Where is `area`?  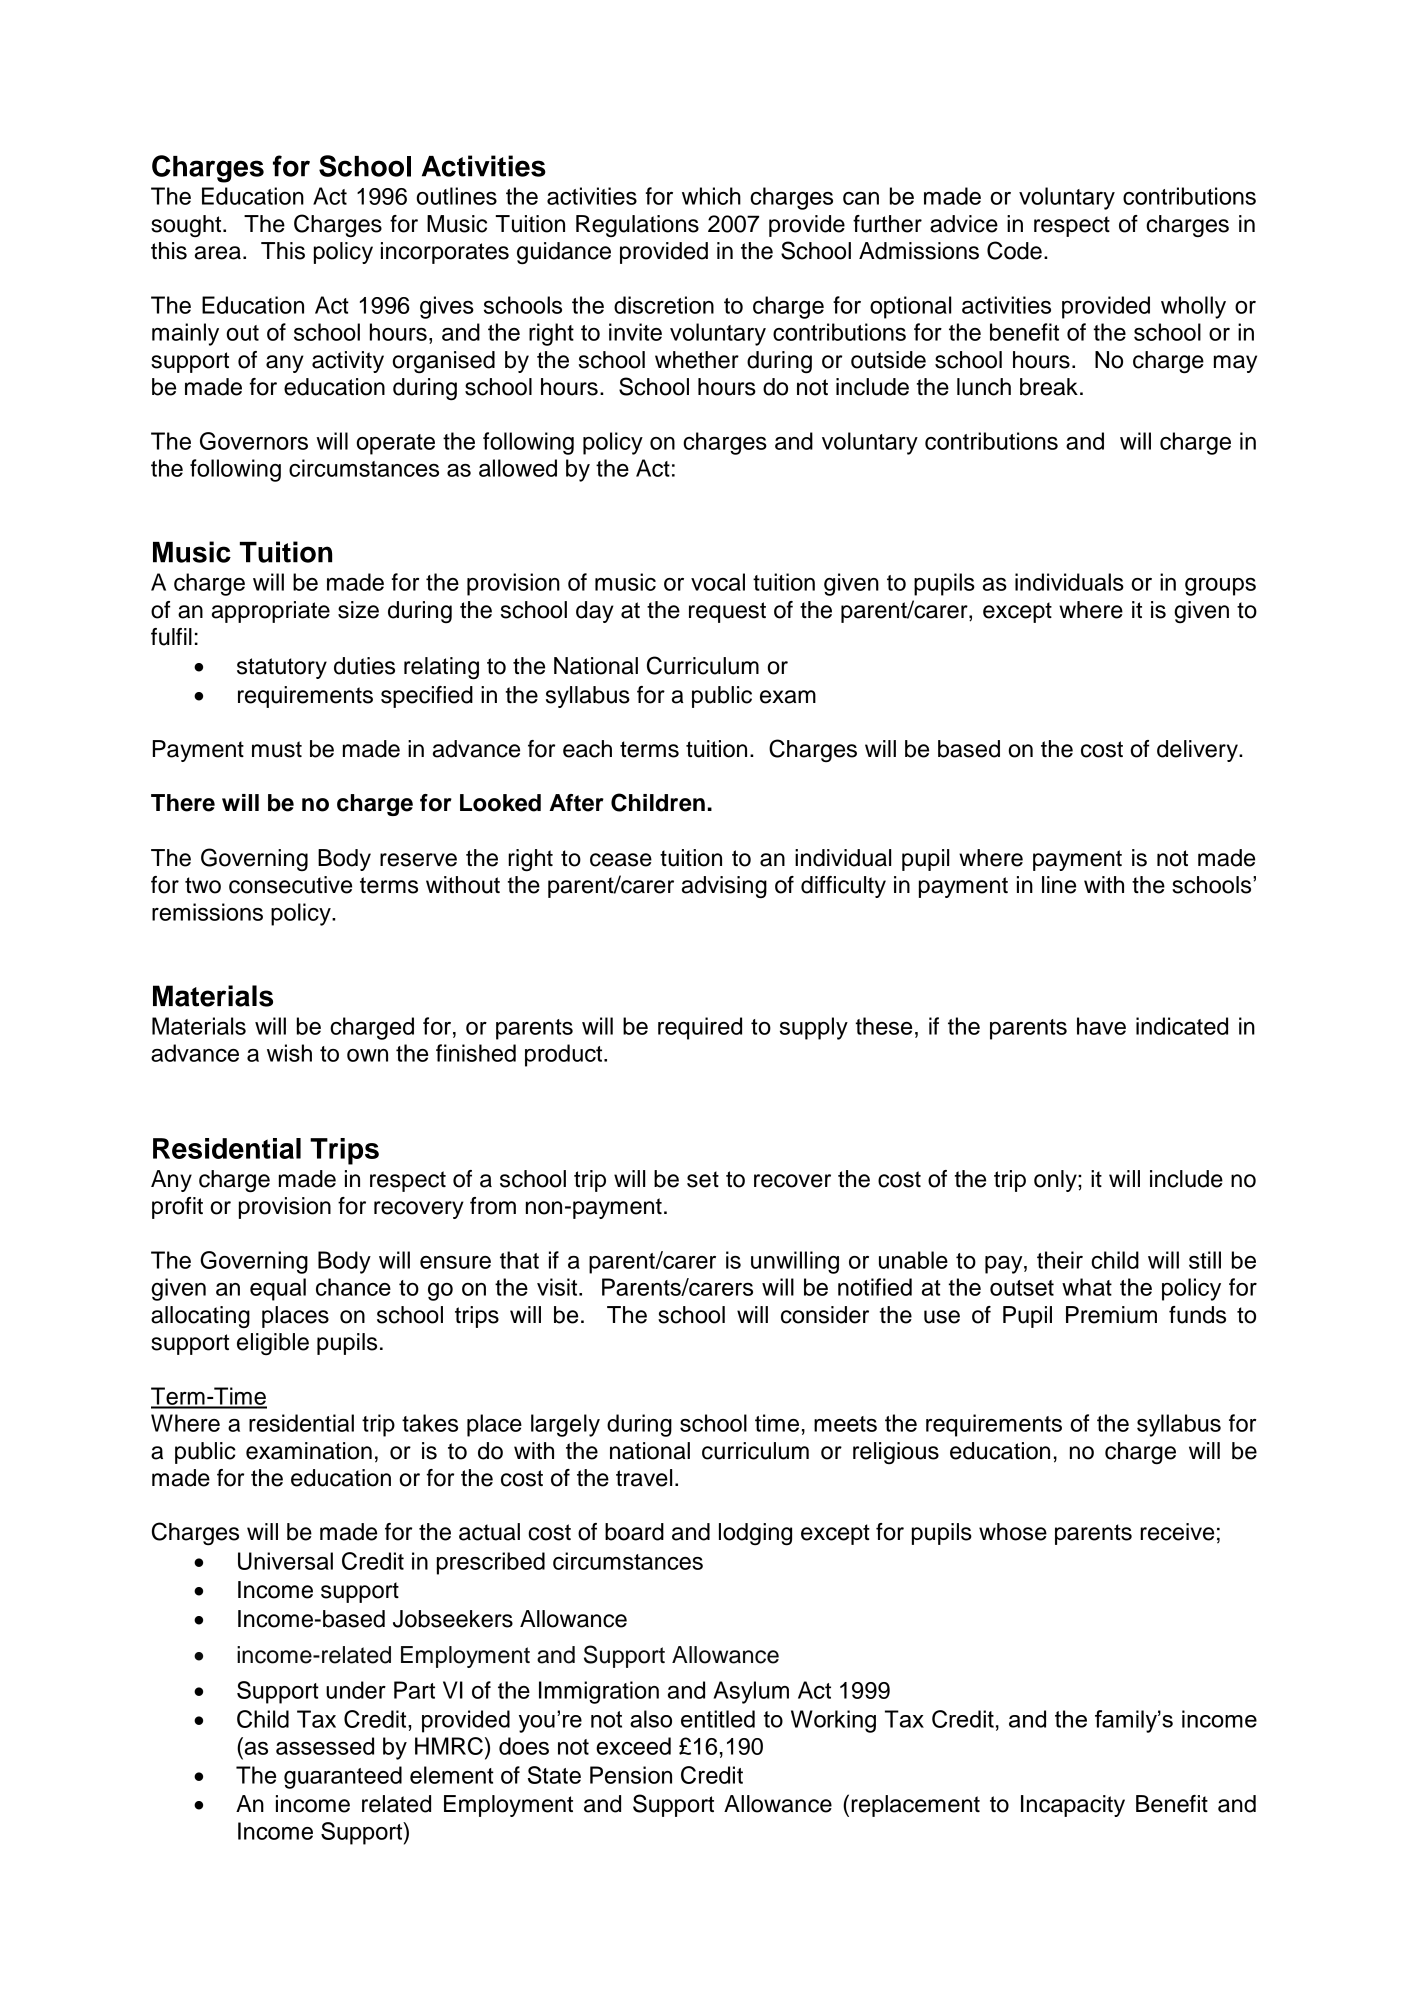
area is located at coordinates (218, 253).
